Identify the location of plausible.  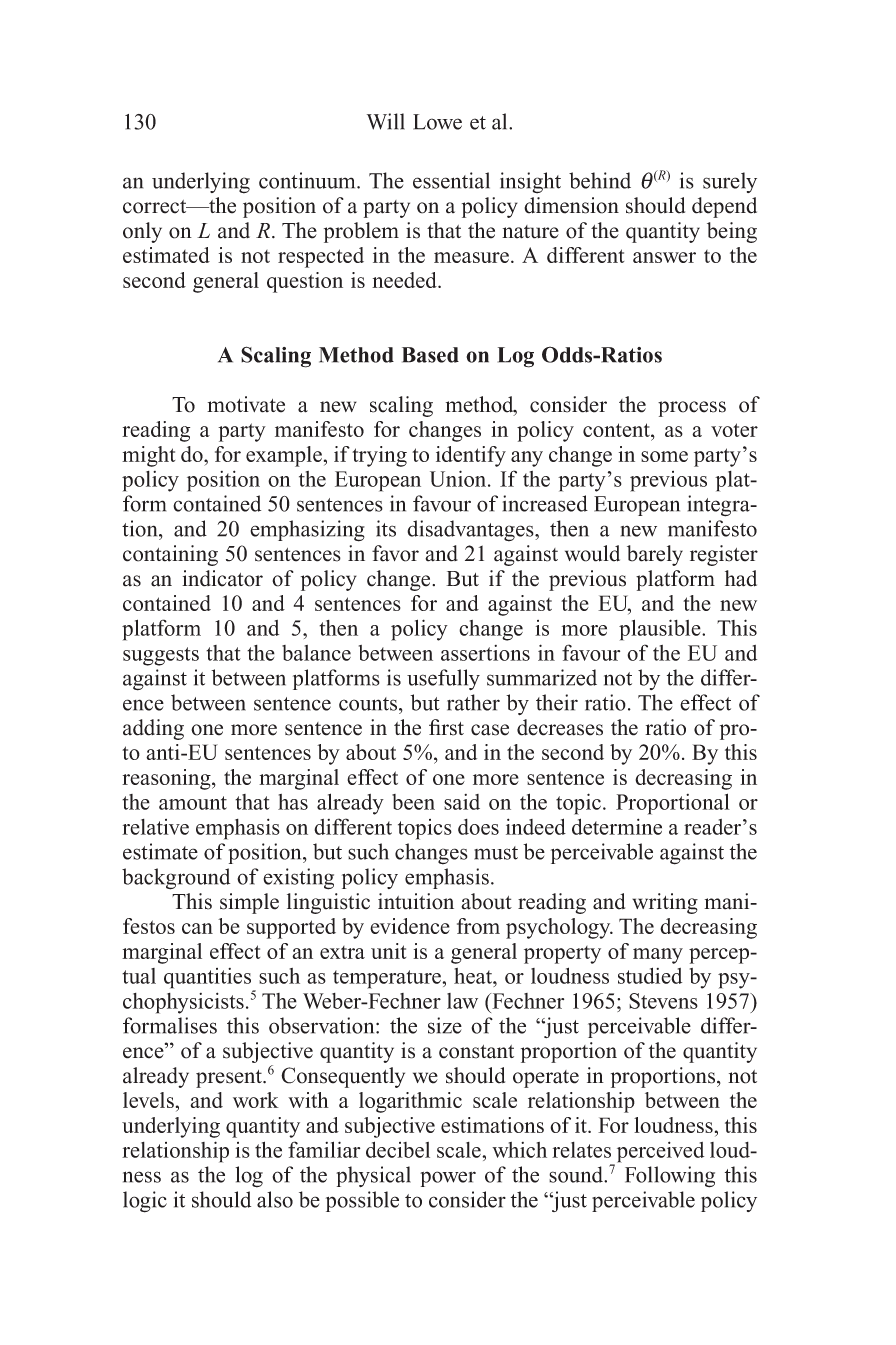
(661, 630).
